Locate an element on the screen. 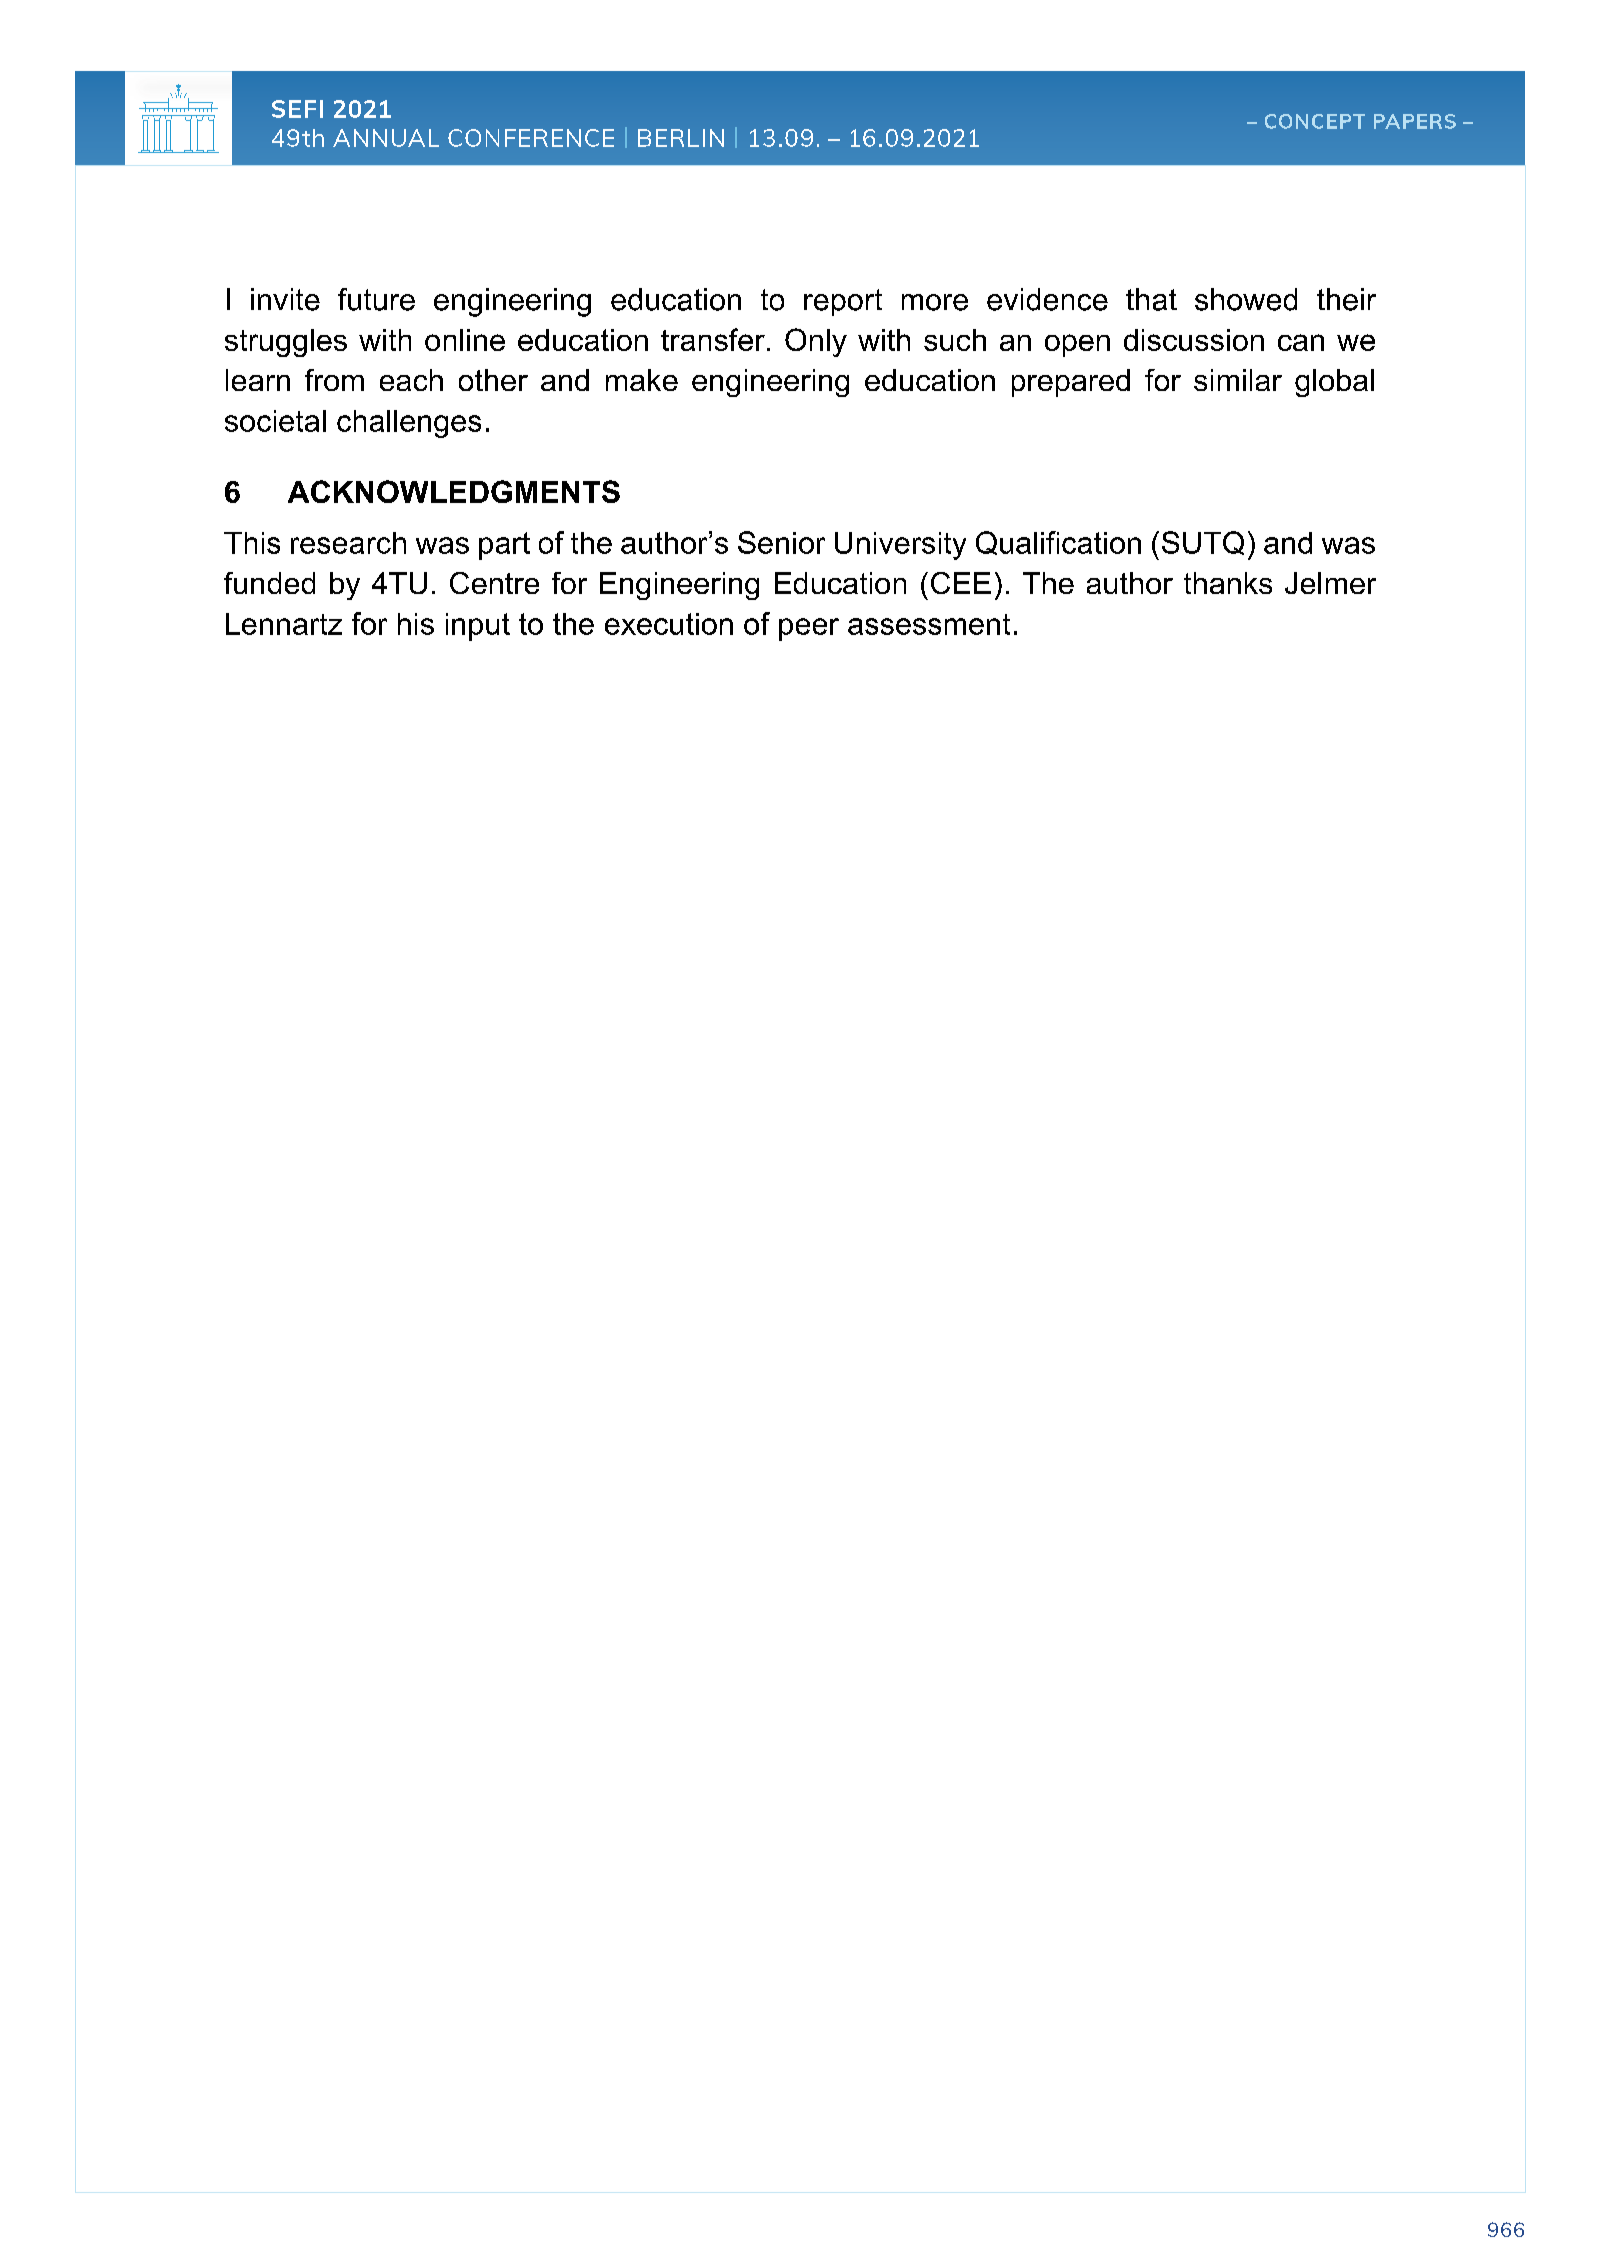 The width and height of the screenshot is (1600, 2263). online is located at coordinates (465, 340).
